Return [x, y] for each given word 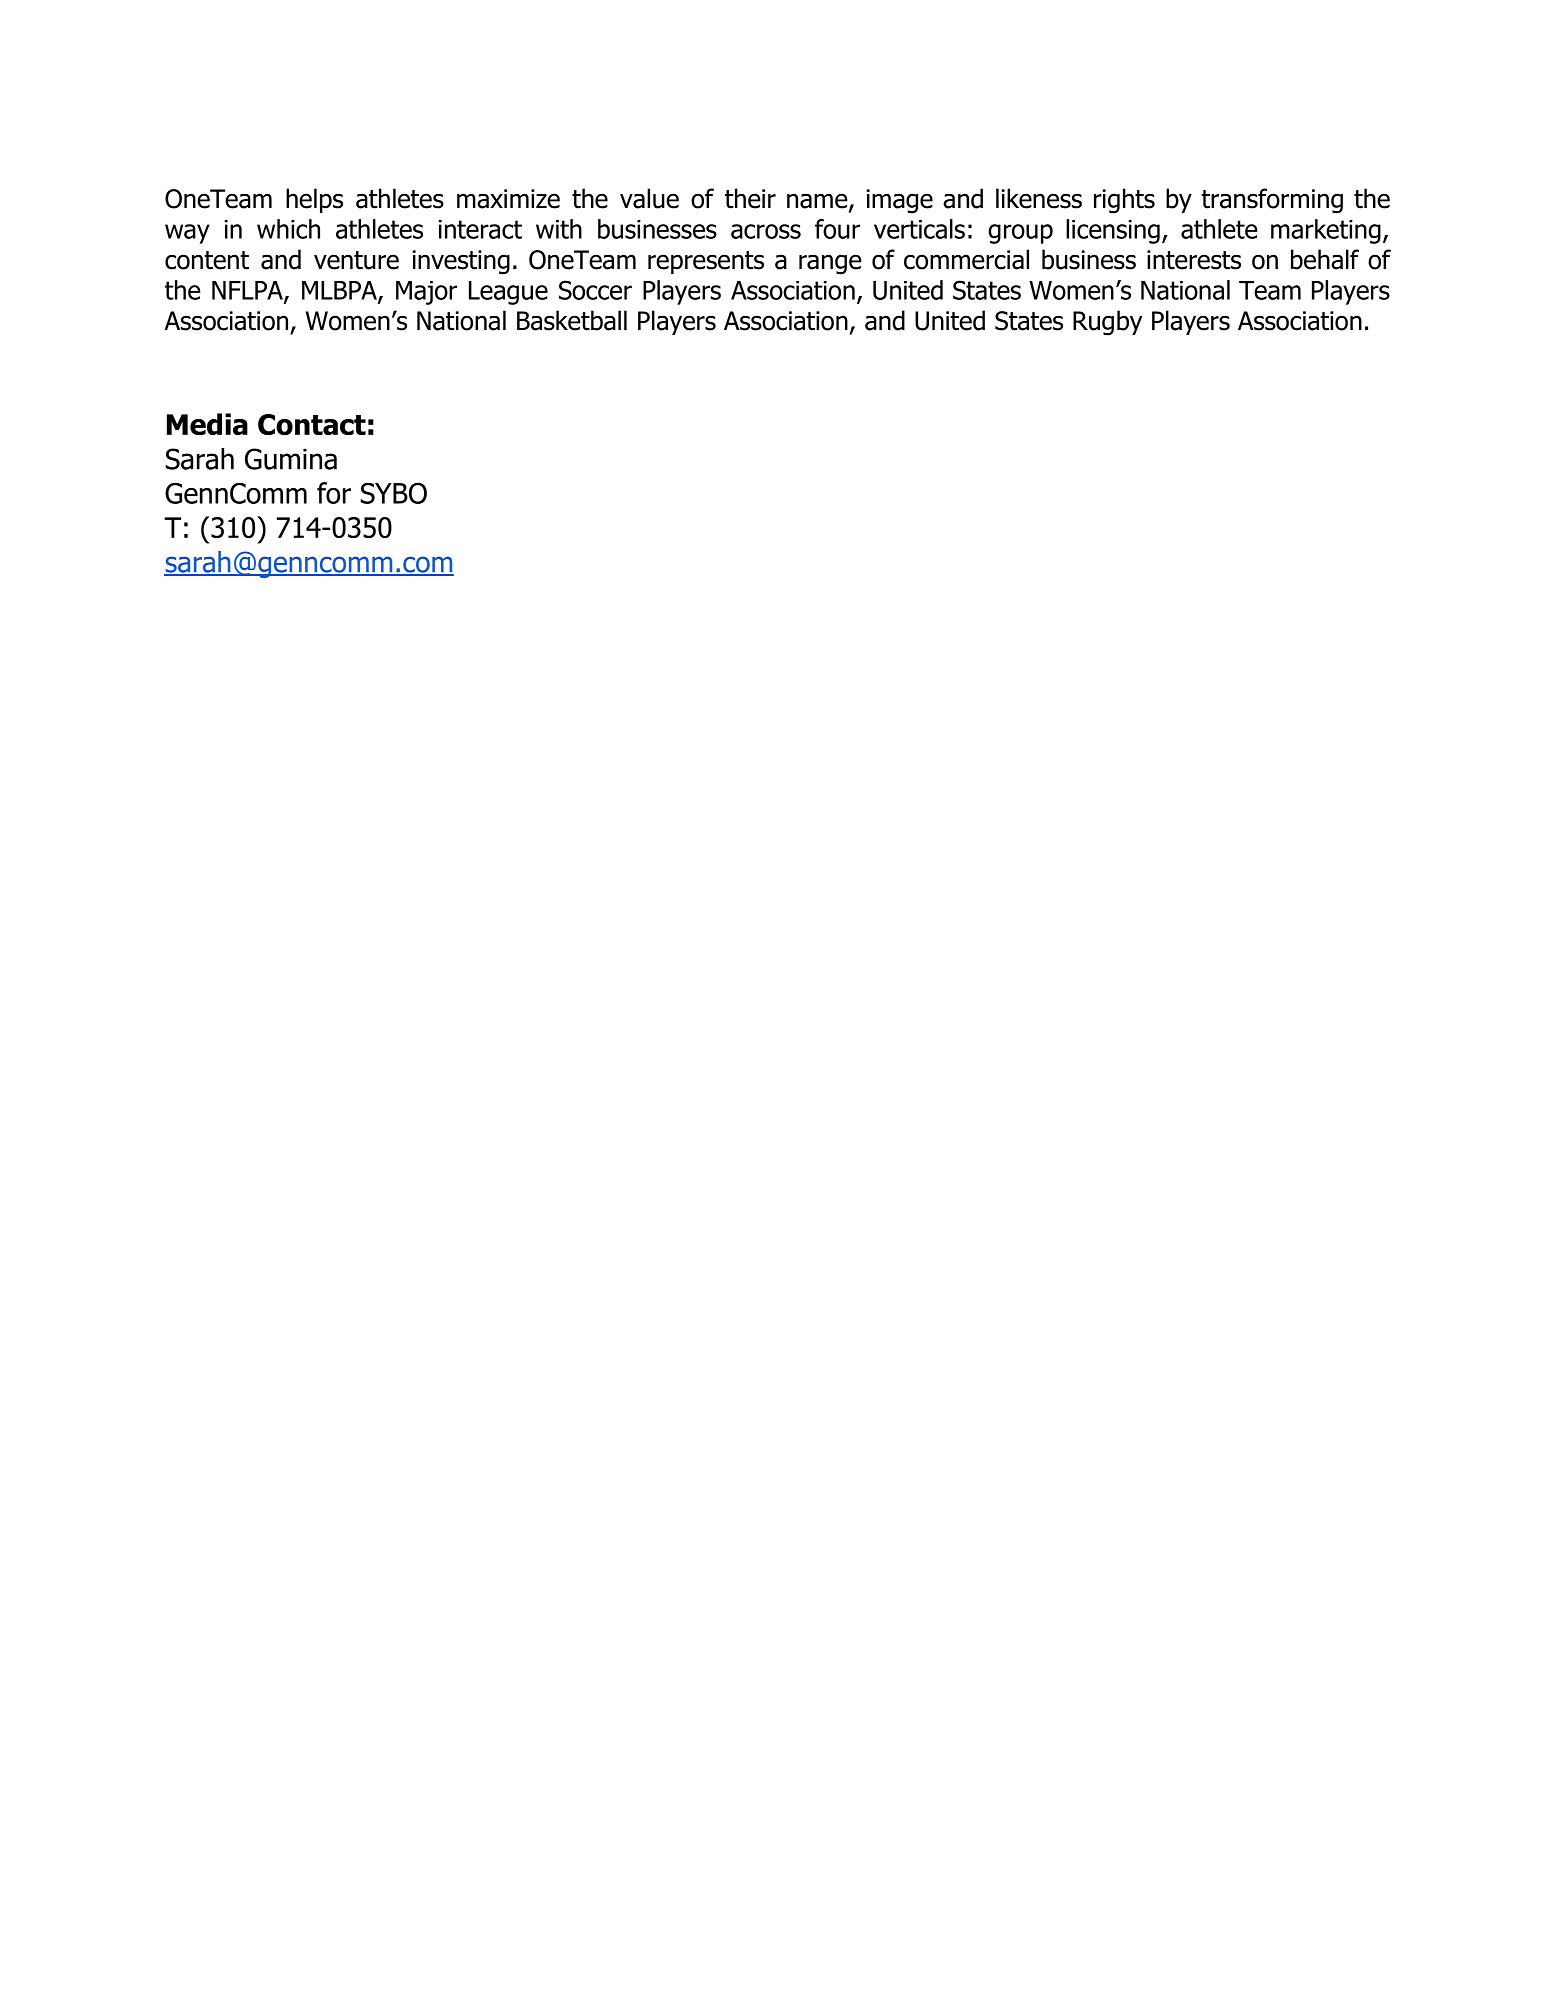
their [750, 198]
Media [207, 424]
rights [1124, 201]
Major [426, 293]
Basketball [572, 320]
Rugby [1107, 323]
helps [314, 200]
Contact [312, 425]
